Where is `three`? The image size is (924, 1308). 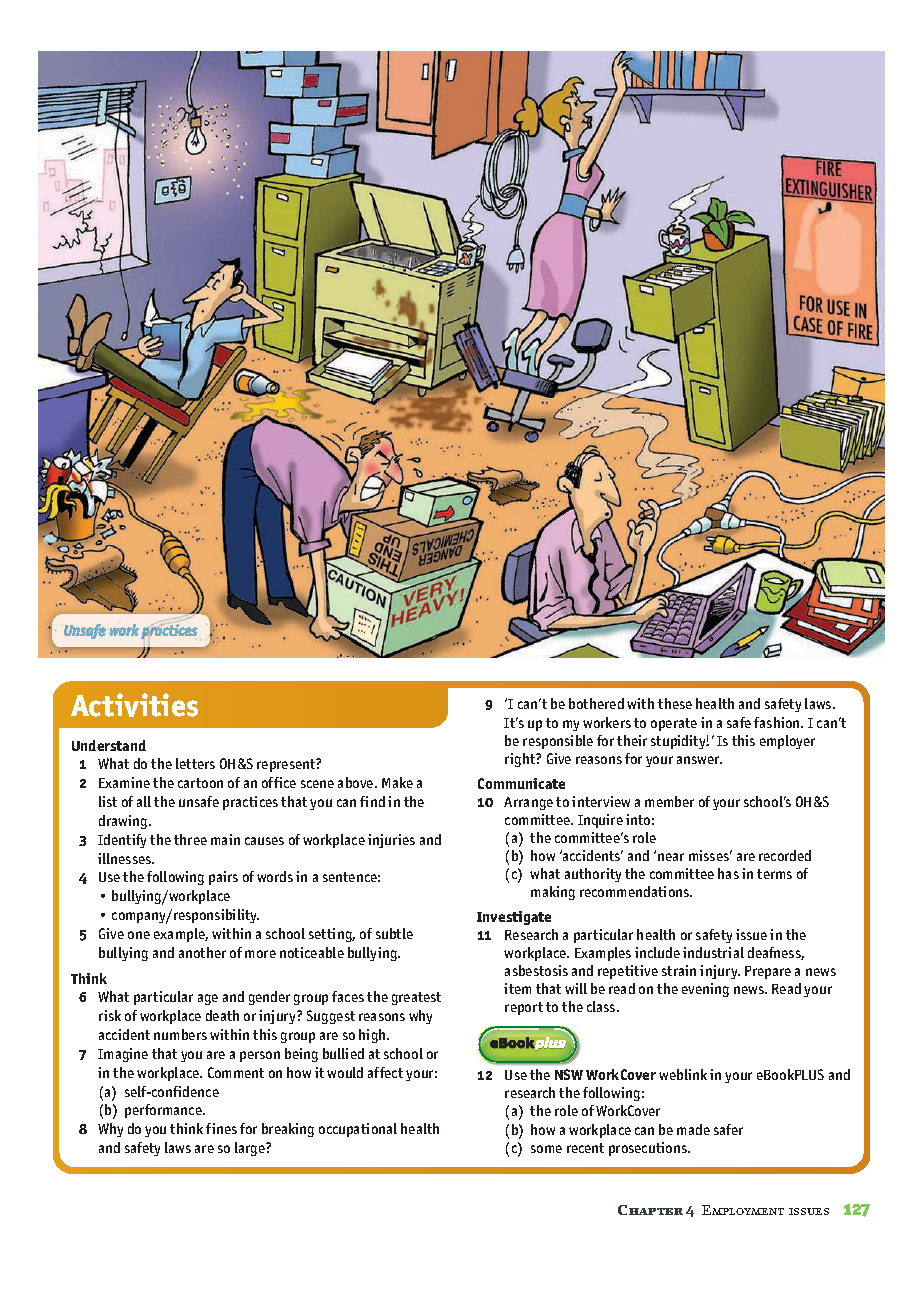 three is located at coordinates (190, 839).
